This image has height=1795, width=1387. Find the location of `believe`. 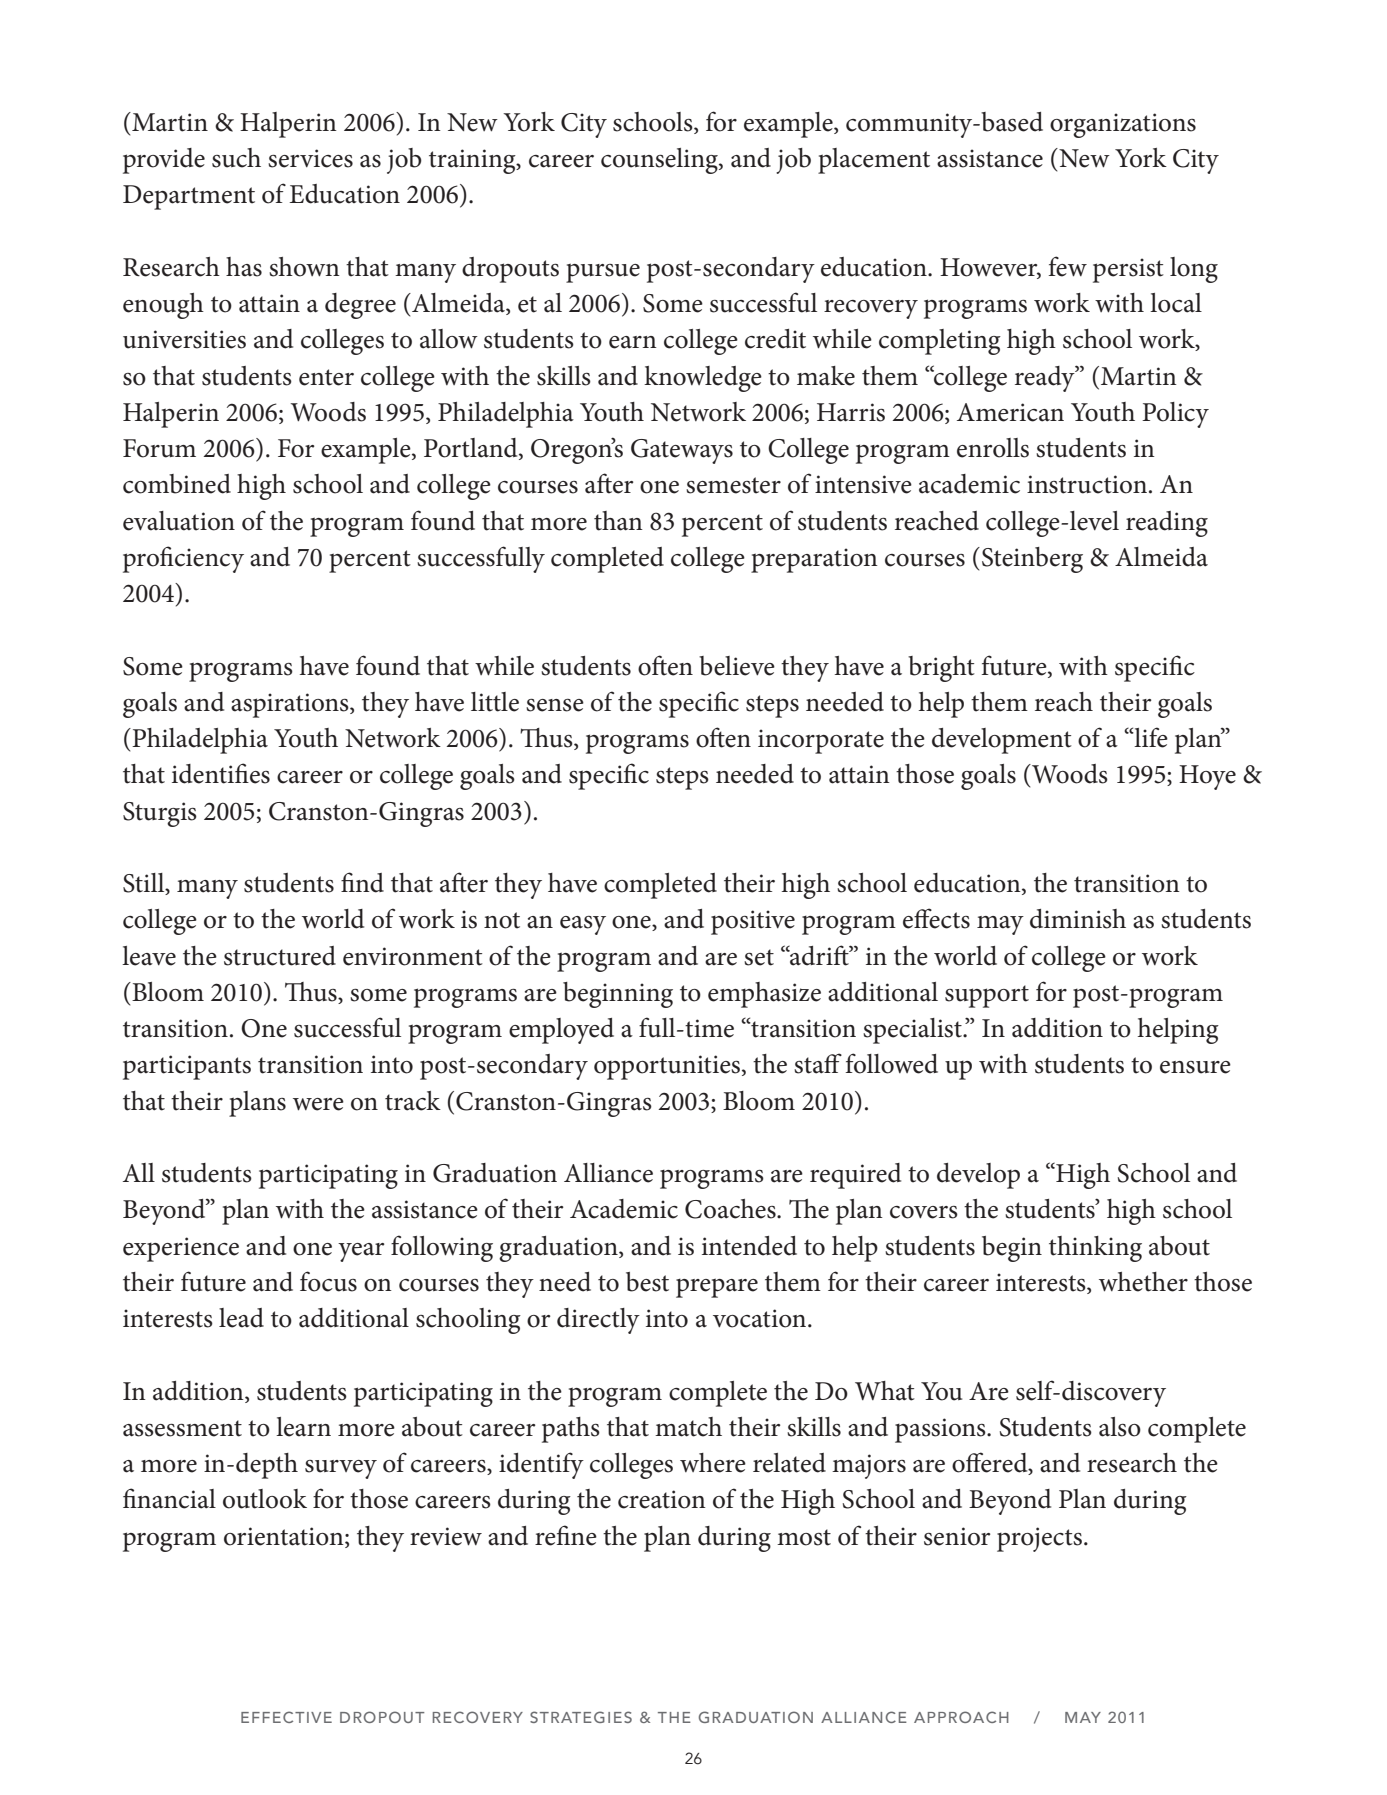

believe is located at coordinates (737, 666).
